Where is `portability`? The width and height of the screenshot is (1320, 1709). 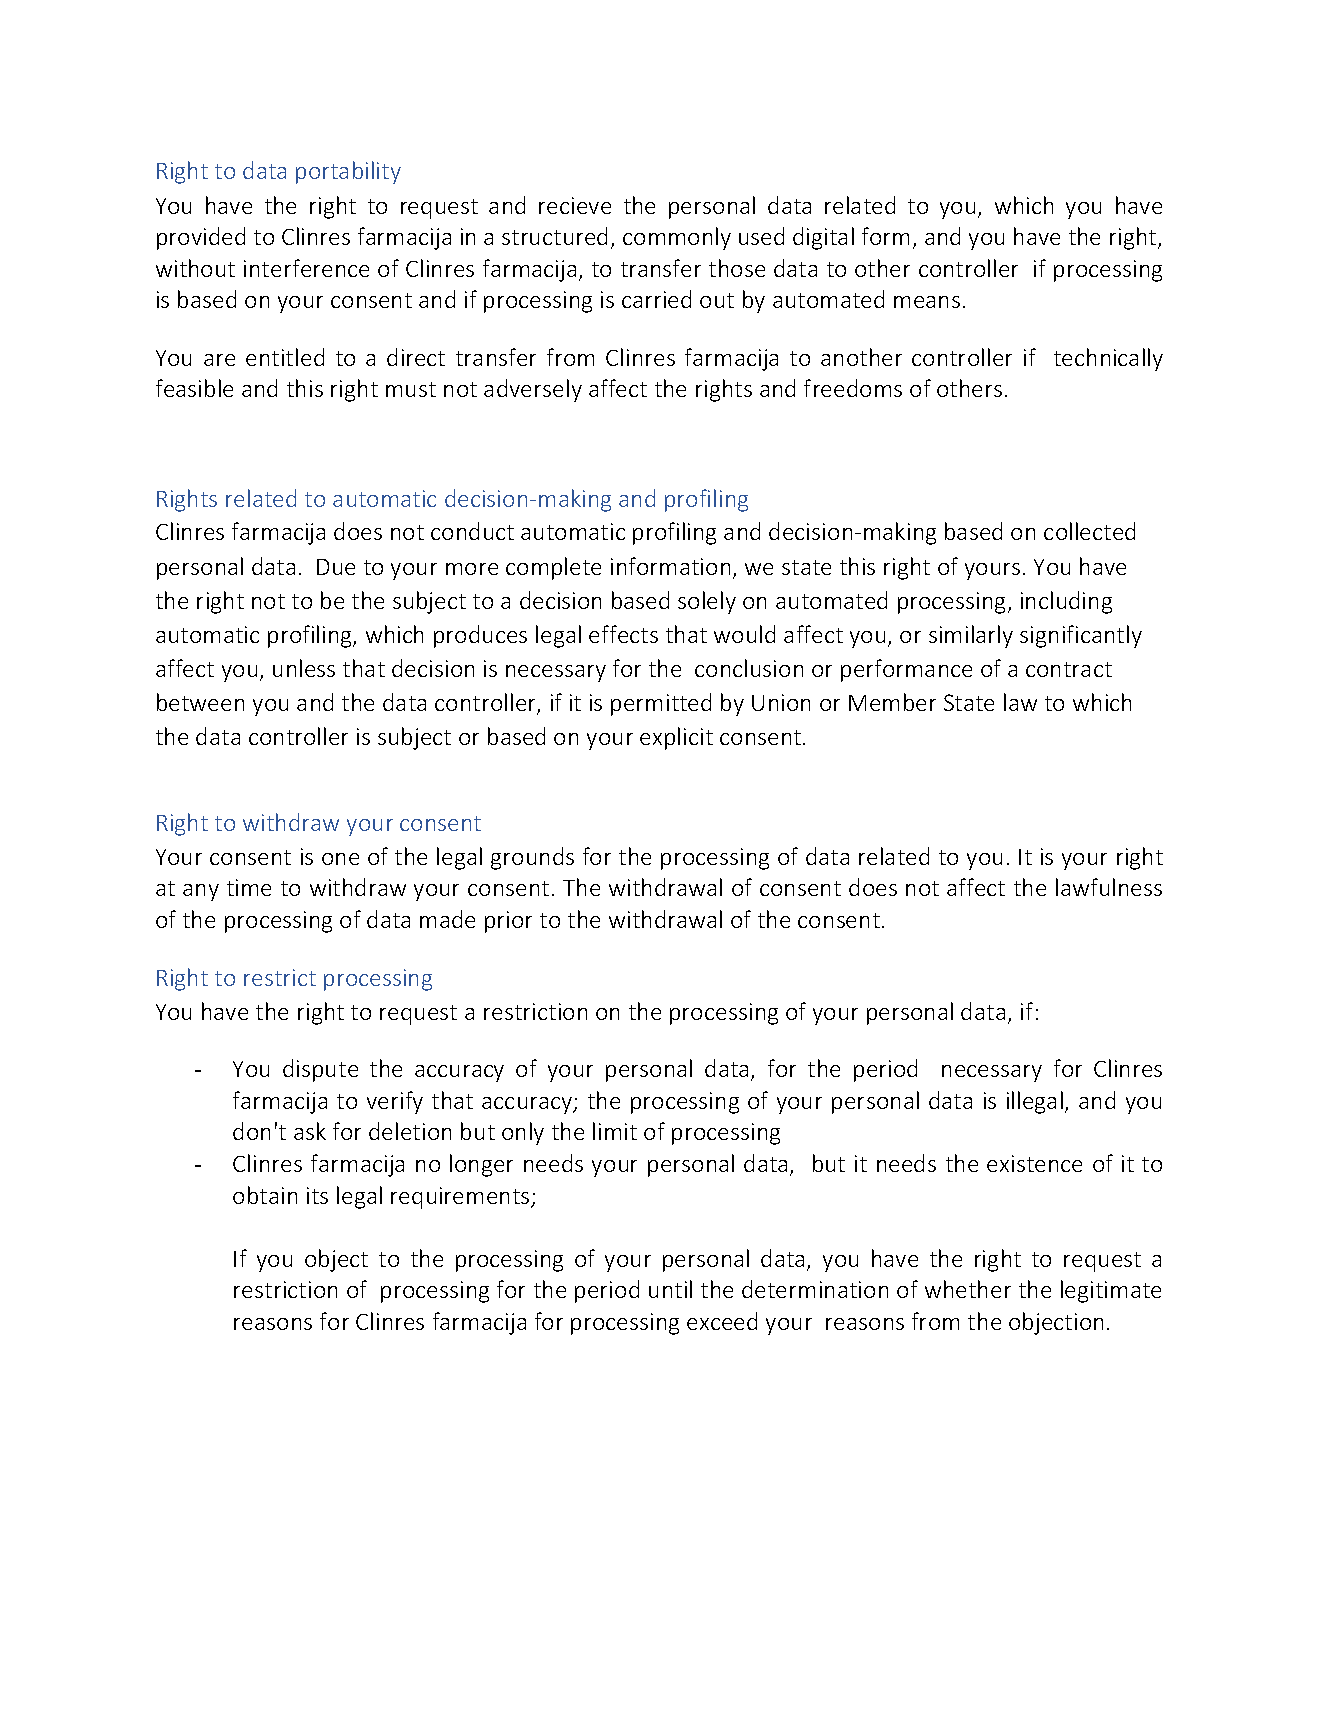
portability is located at coordinates (348, 172).
